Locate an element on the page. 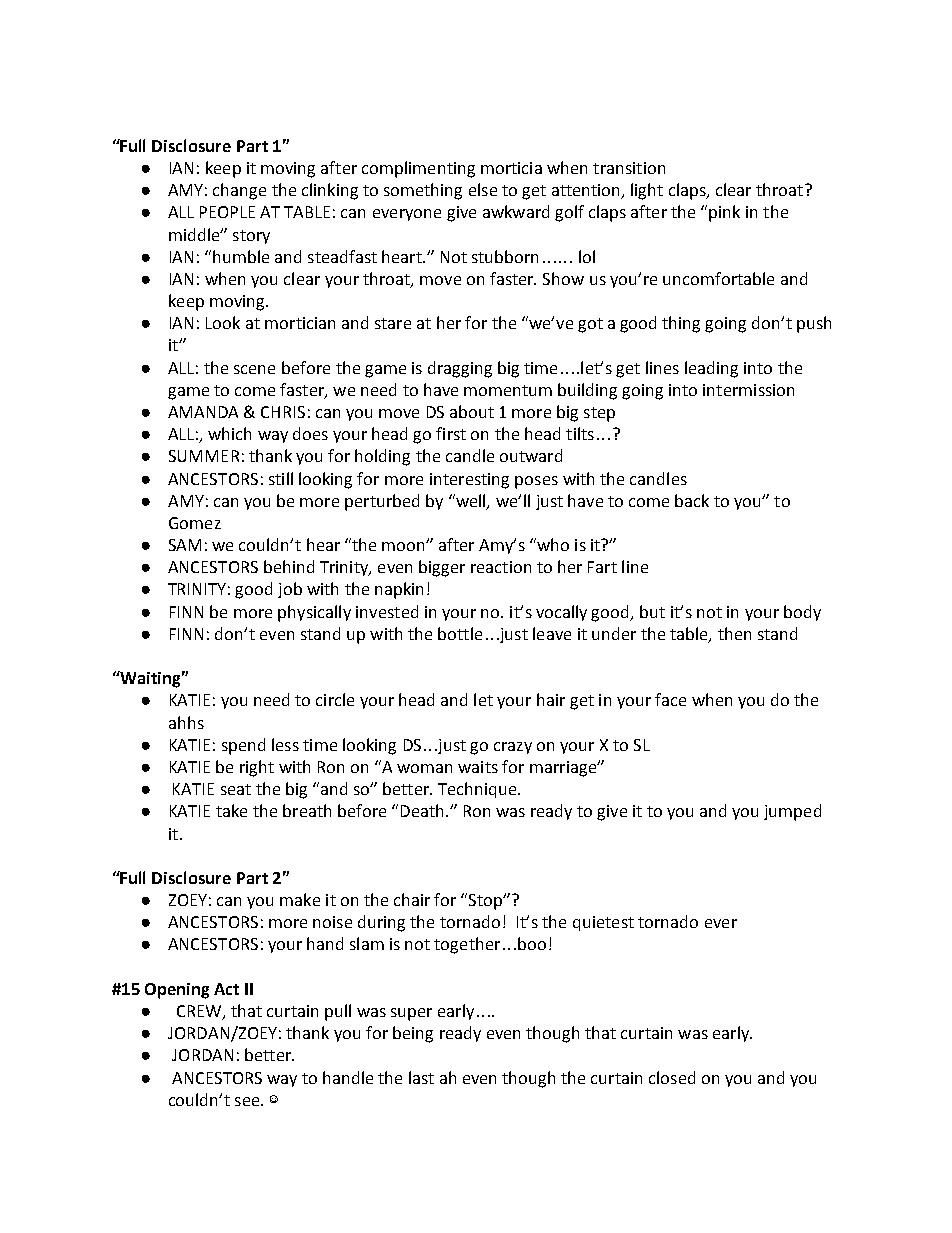 The height and width of the image is (1233, 952). see is located at coordinates (248, 1101).
